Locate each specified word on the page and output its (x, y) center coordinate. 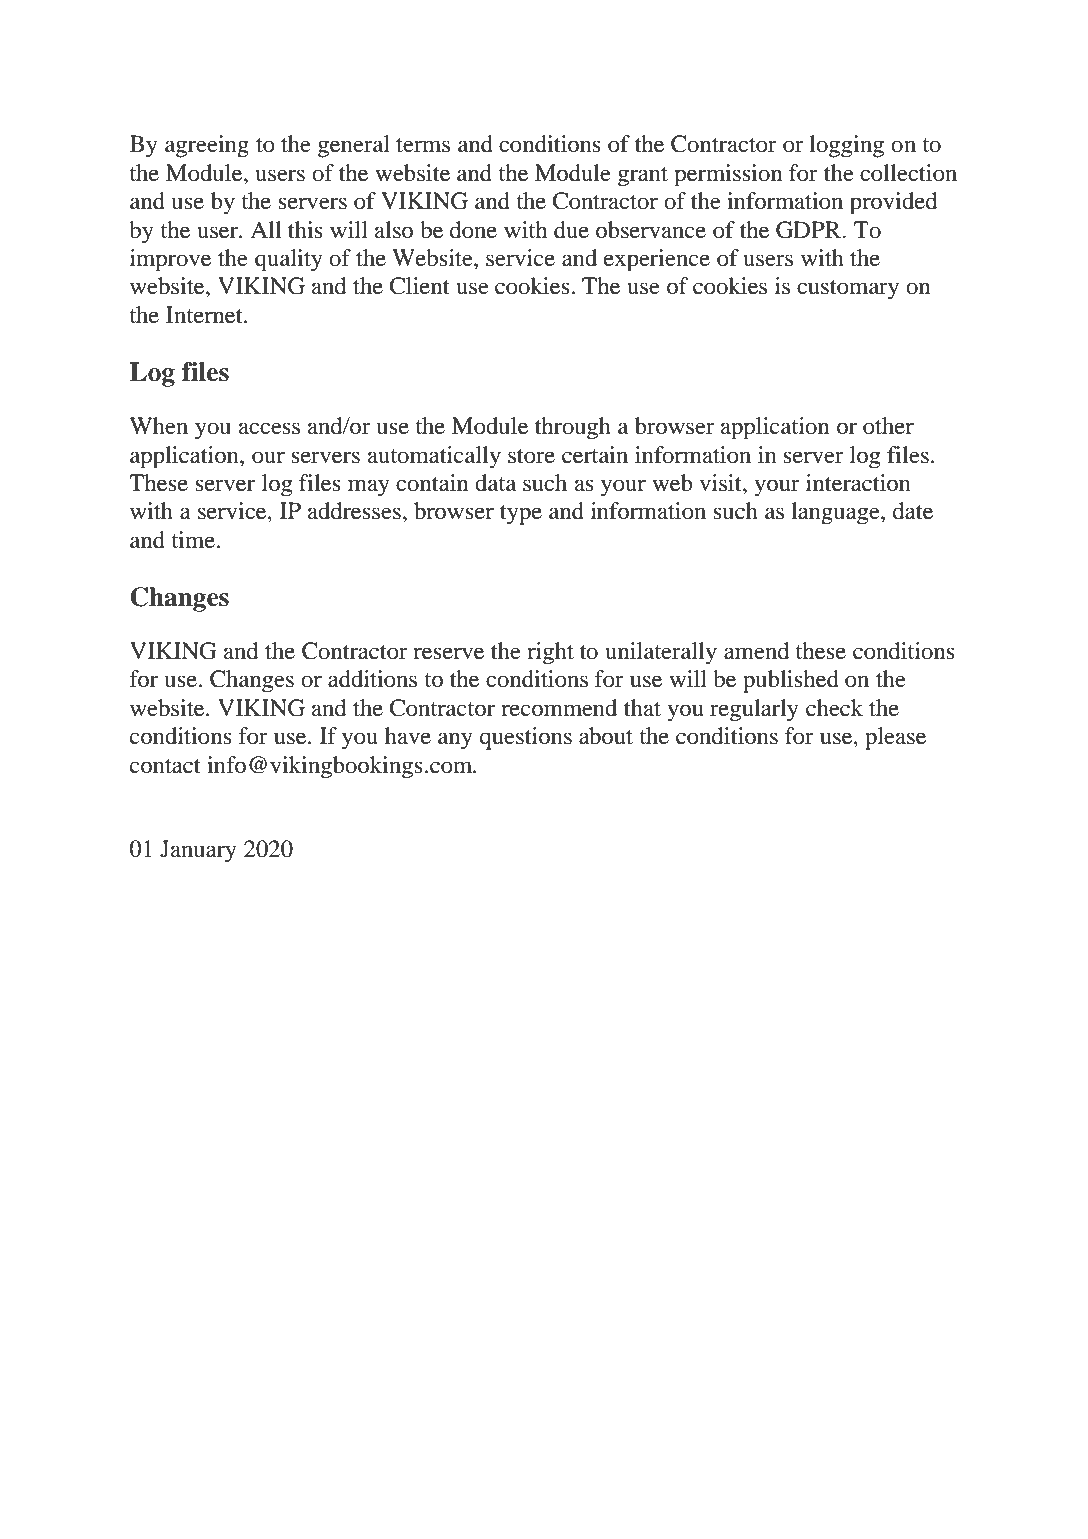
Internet (205, 315)
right (550, 653)
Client (420, 286)
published (791, 681)
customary (848, 290)
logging (846, 146)
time (193, 540)
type (521, 515)
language (836, 513)
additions (372, 679)
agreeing (207, 146)
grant (643, 176)
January (198, 851)
